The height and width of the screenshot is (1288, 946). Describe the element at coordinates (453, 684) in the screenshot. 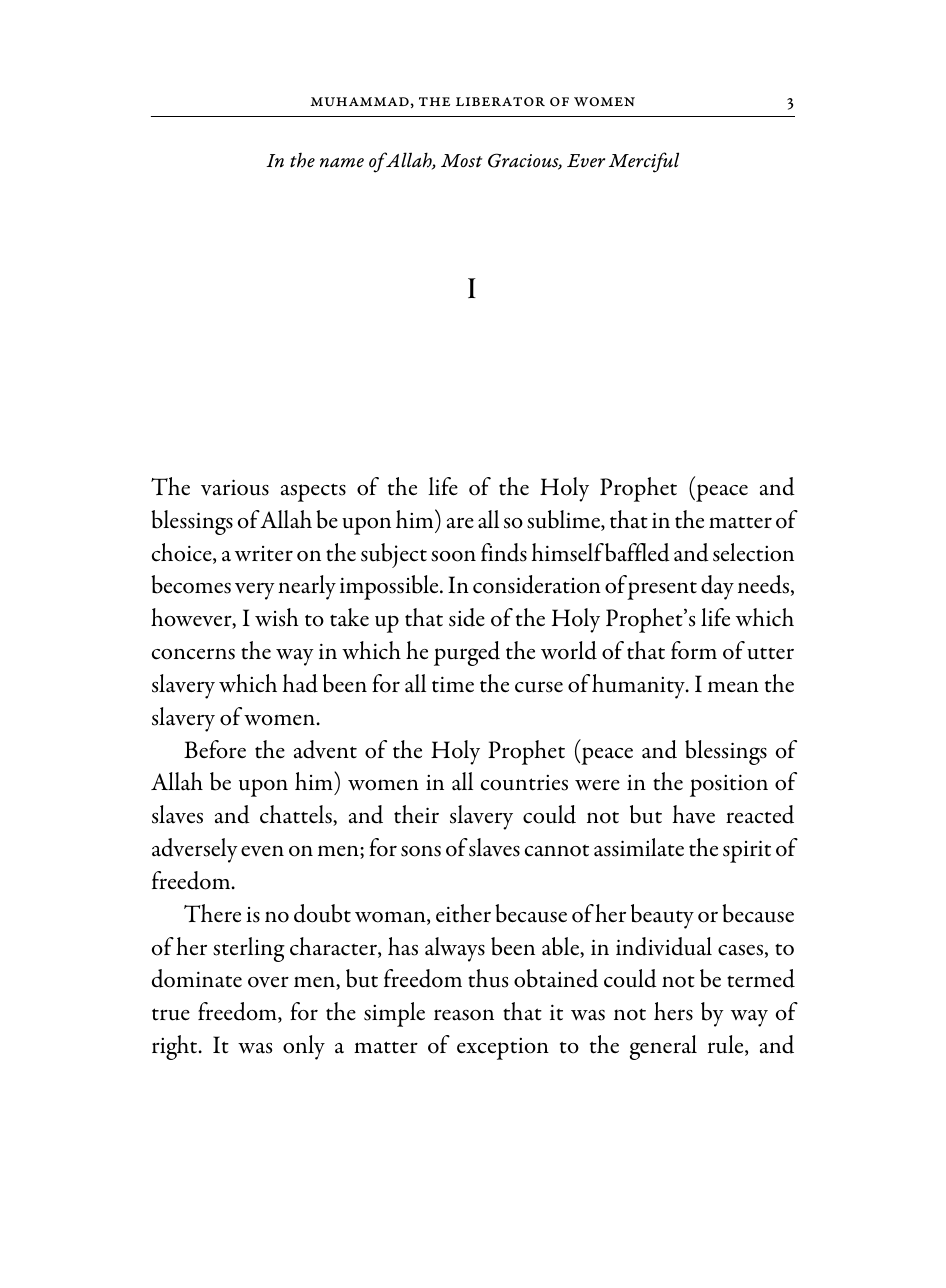

I see `time` at that location.
